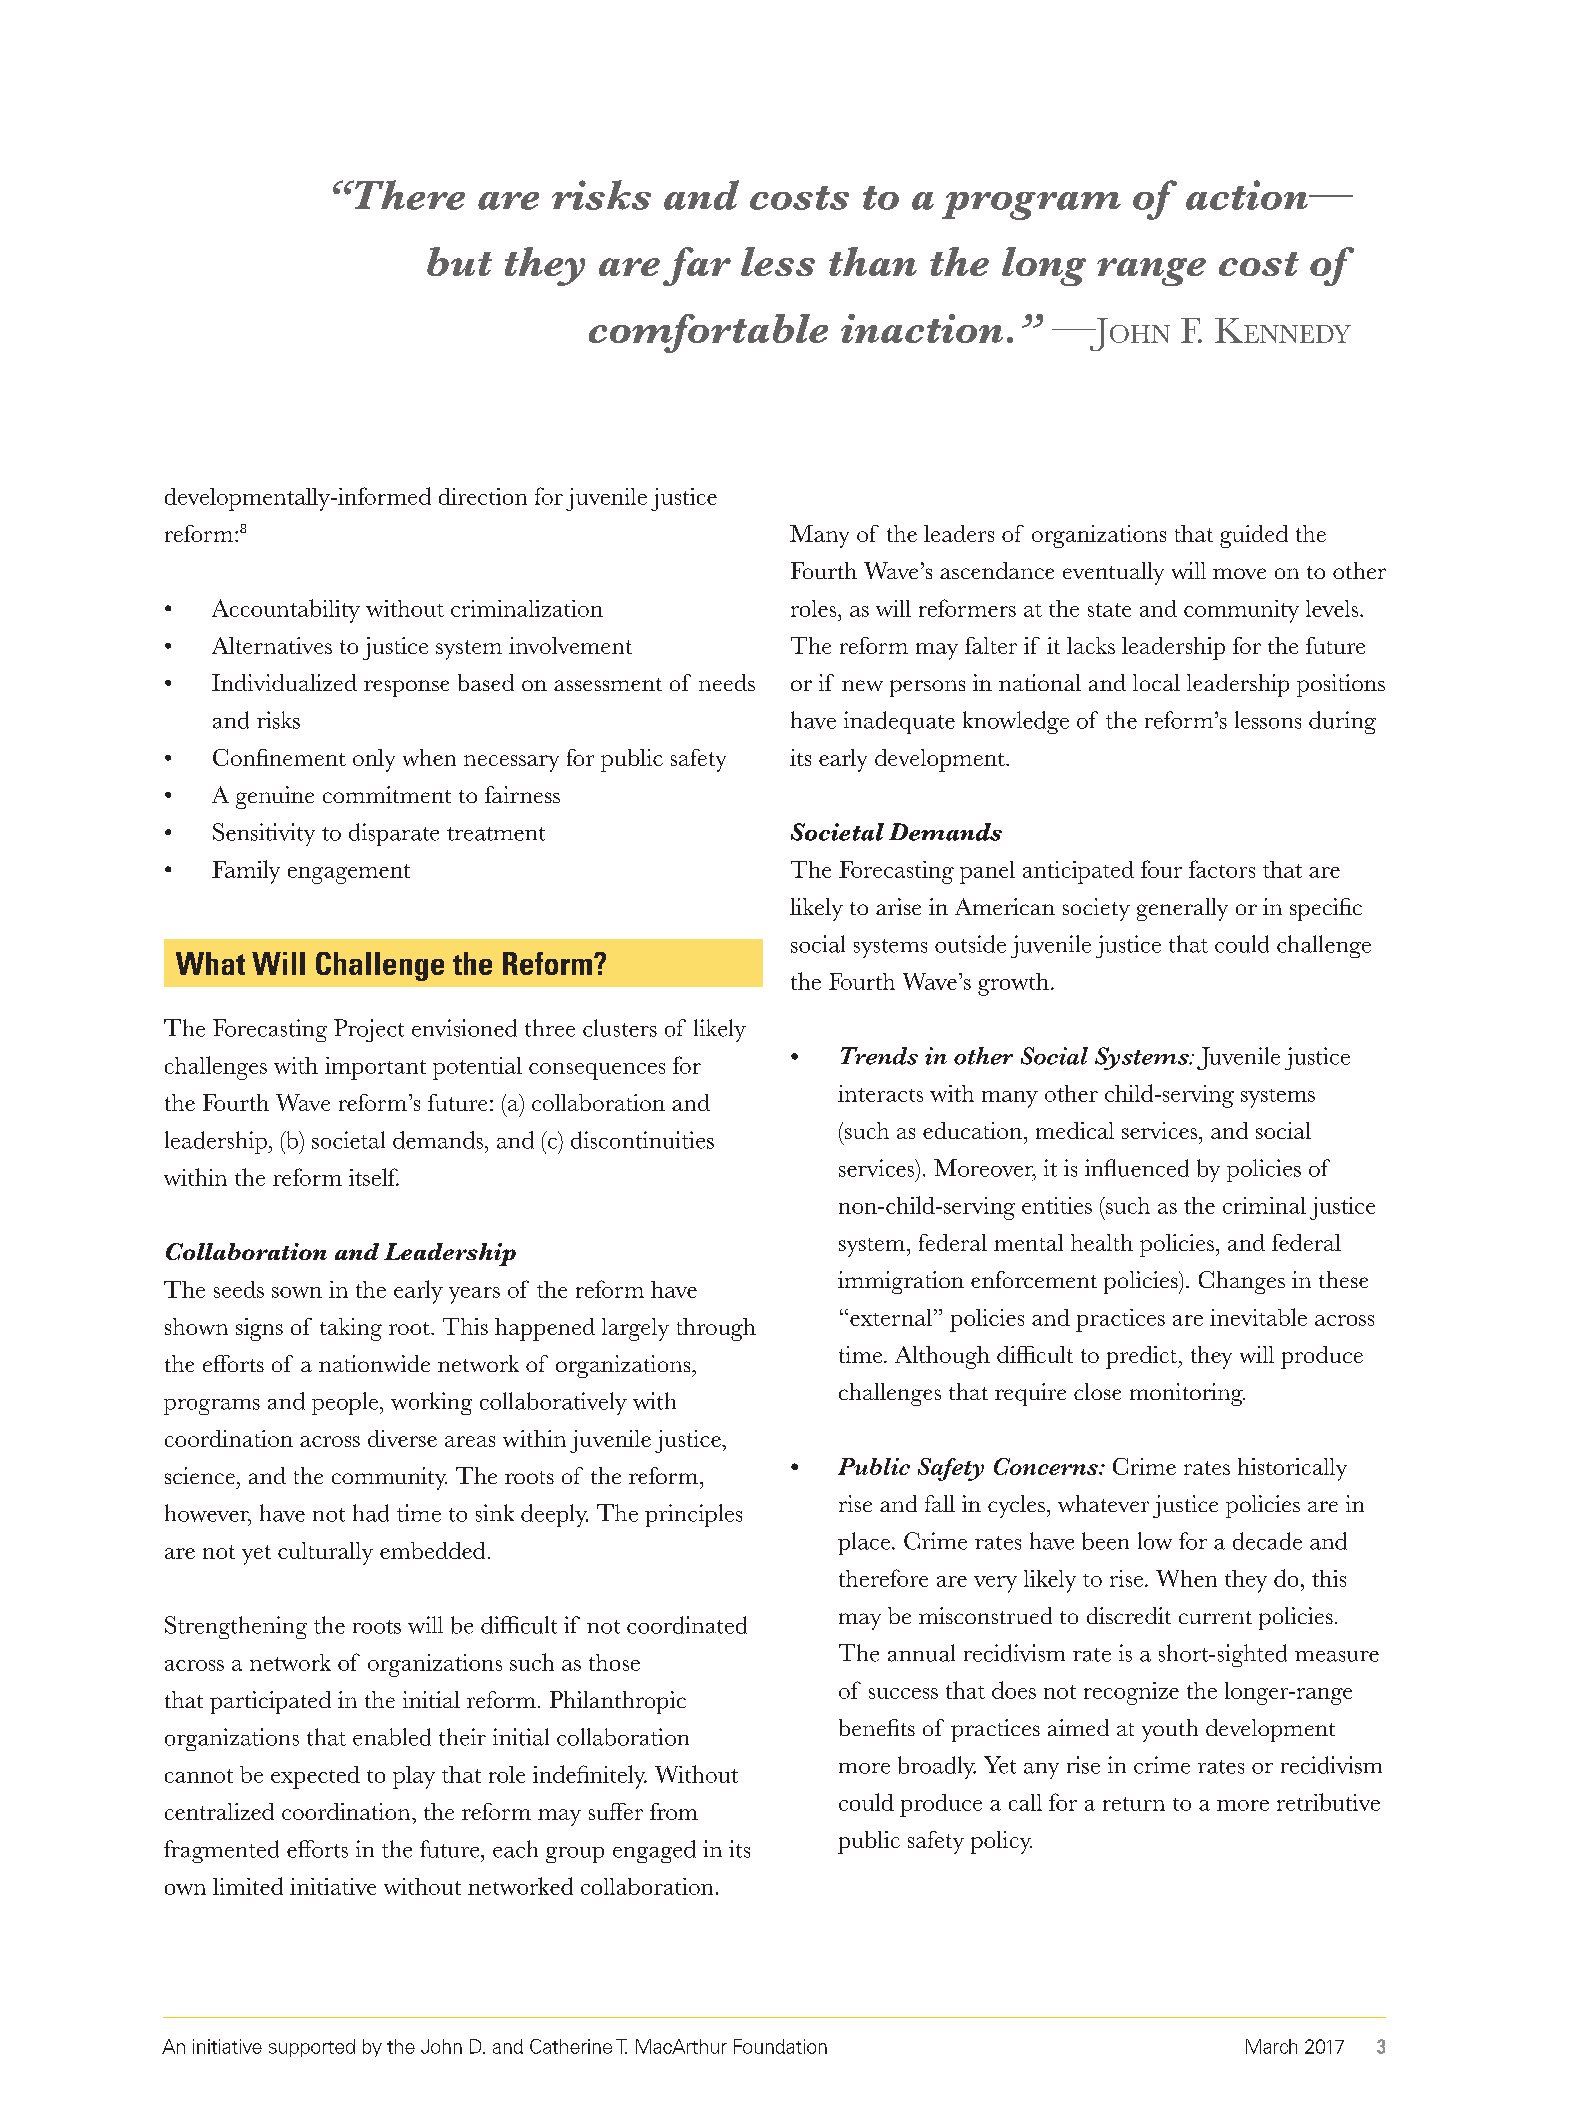 This screenshot has height=2111, width=1583. What do you see at coordinates (1254, 536) in the screenshot?
I see `guided` at bounding box center [1254, 536].
